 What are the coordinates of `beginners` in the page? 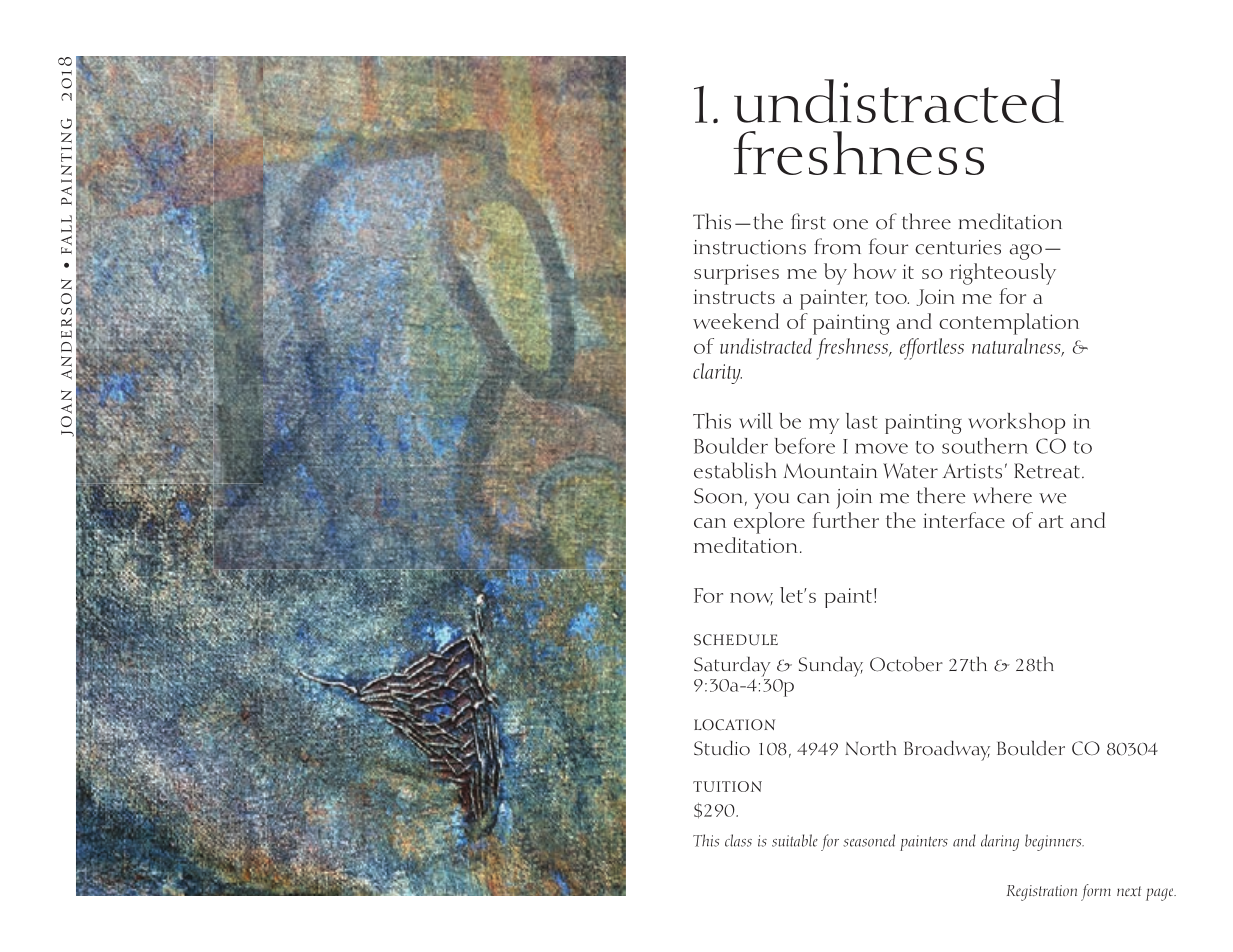 It's located at (1054, 842).
